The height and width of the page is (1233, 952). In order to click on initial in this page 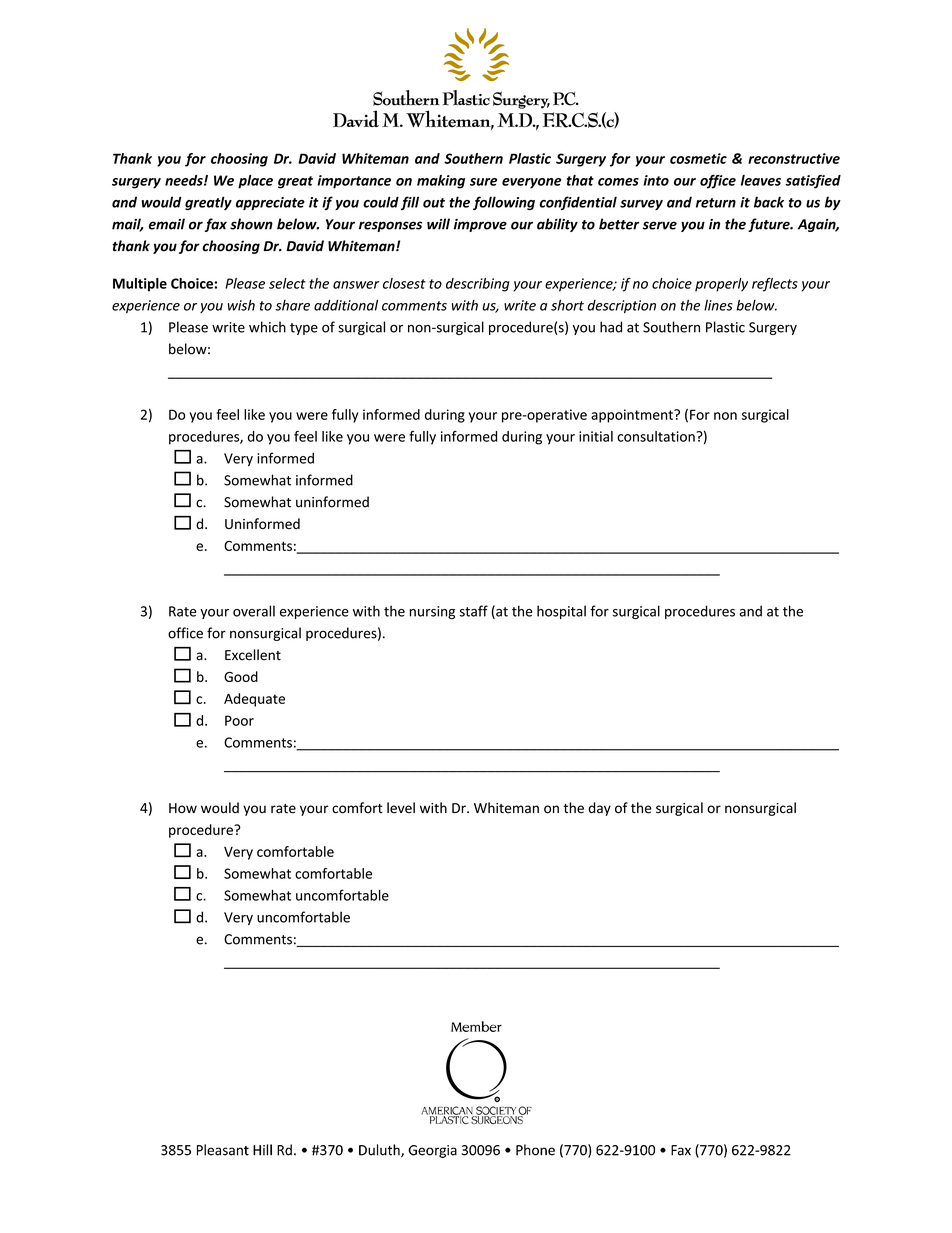, I will do `click(596, 436)`.
